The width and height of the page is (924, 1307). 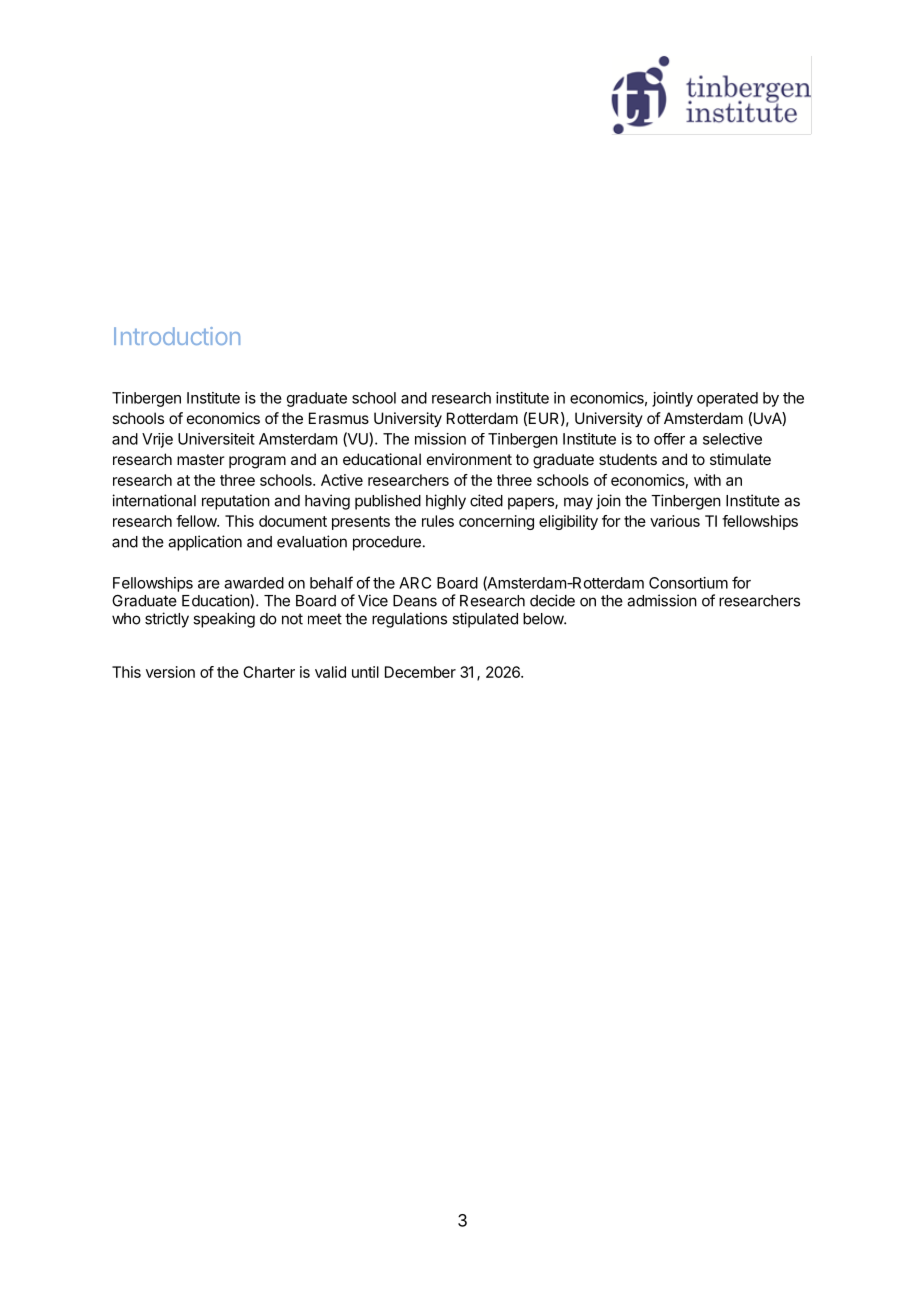 What do you see at coordinates (205, 543) in the page?
I see `application` at bounding box center [205, 543].
